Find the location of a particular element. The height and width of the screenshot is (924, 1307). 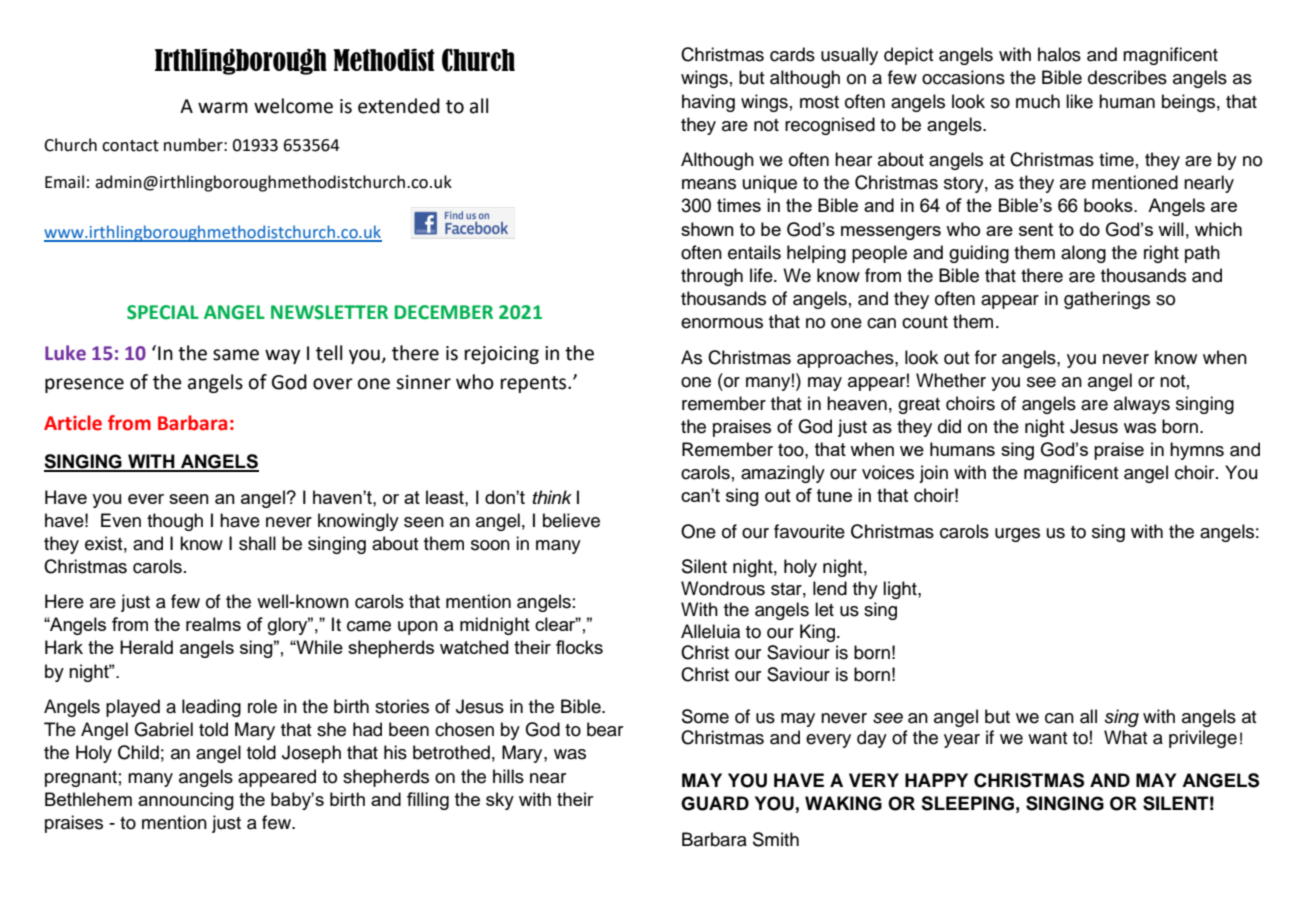

GUARD is located at coordinates (715, 803).
